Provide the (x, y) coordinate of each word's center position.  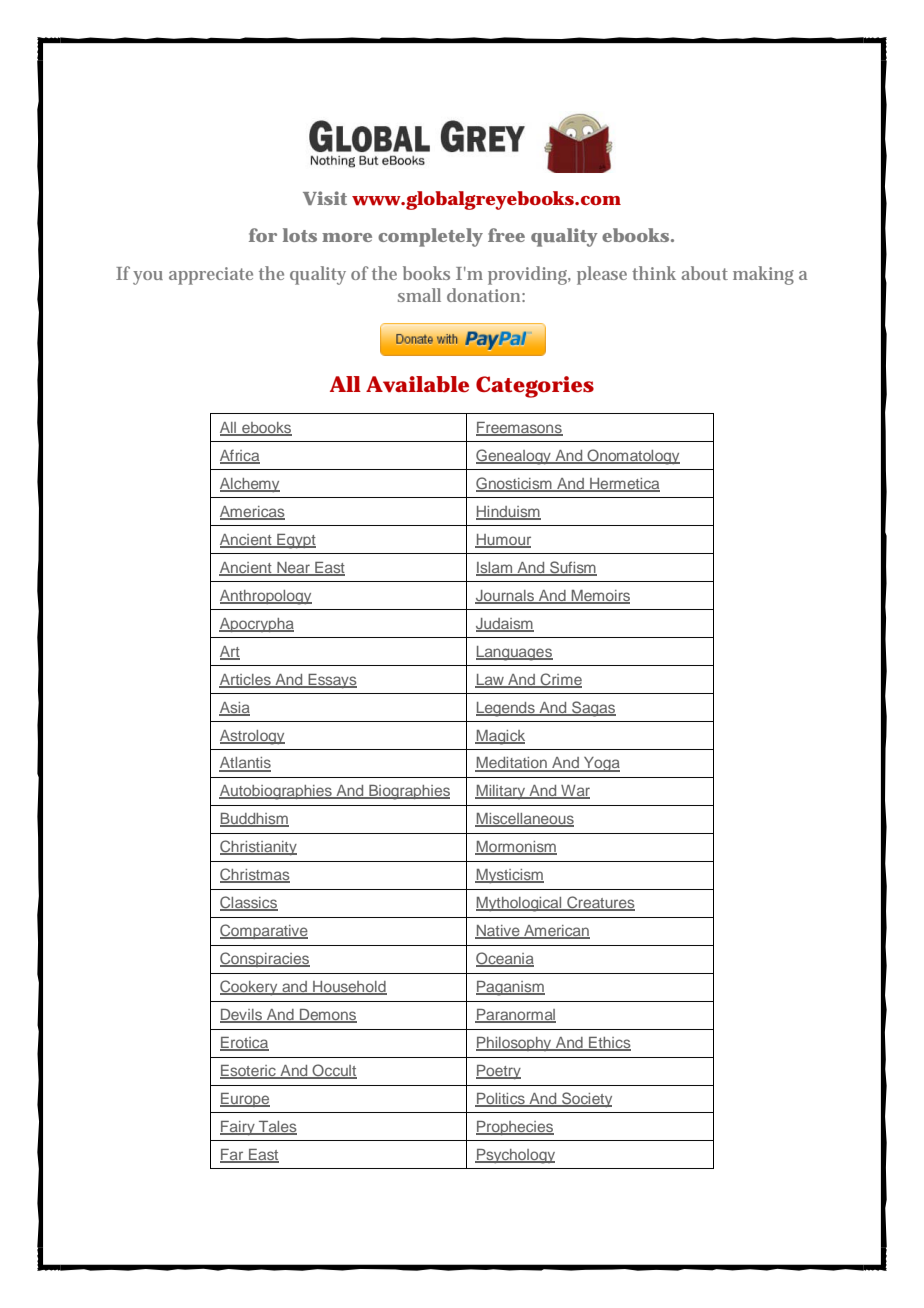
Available (417, 384)
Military (501, 792)
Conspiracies (265, 959)
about (704, 273)
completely (430, 237)
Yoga (601, 764)
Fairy (238, 1128)
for (263, 235)
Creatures (600, 903)
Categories (535, 387)
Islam (495, 568)
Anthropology (266, 597)
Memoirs (600, 596)
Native (498, 932)
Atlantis (245, 764)
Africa (240, 456)
